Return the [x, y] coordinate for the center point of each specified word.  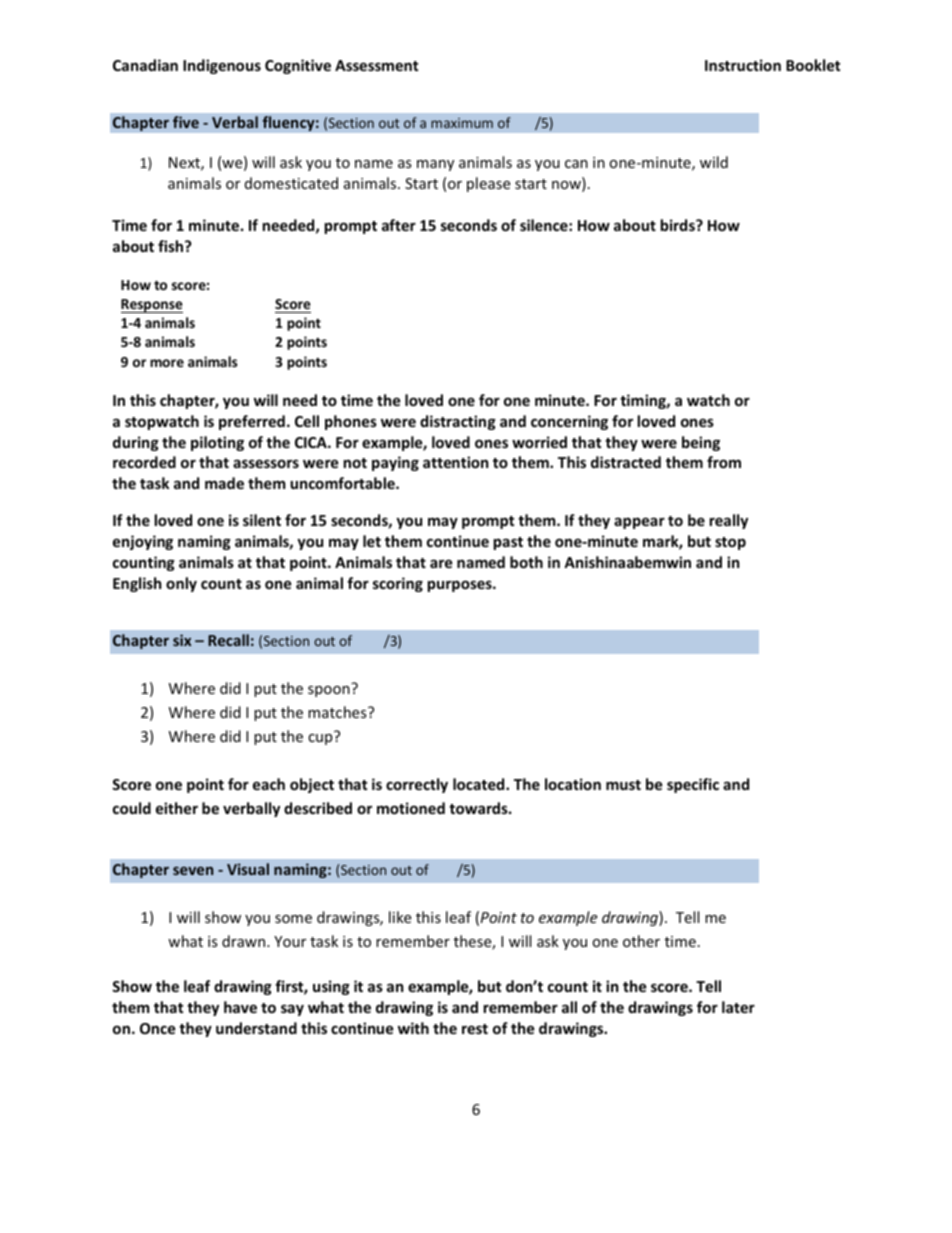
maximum [462, 123]
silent [262, 520]
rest [475, 1029]
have [240, 1007]
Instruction [743, 65]
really [729, 521]
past [508, 543]
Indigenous [222, 66]
